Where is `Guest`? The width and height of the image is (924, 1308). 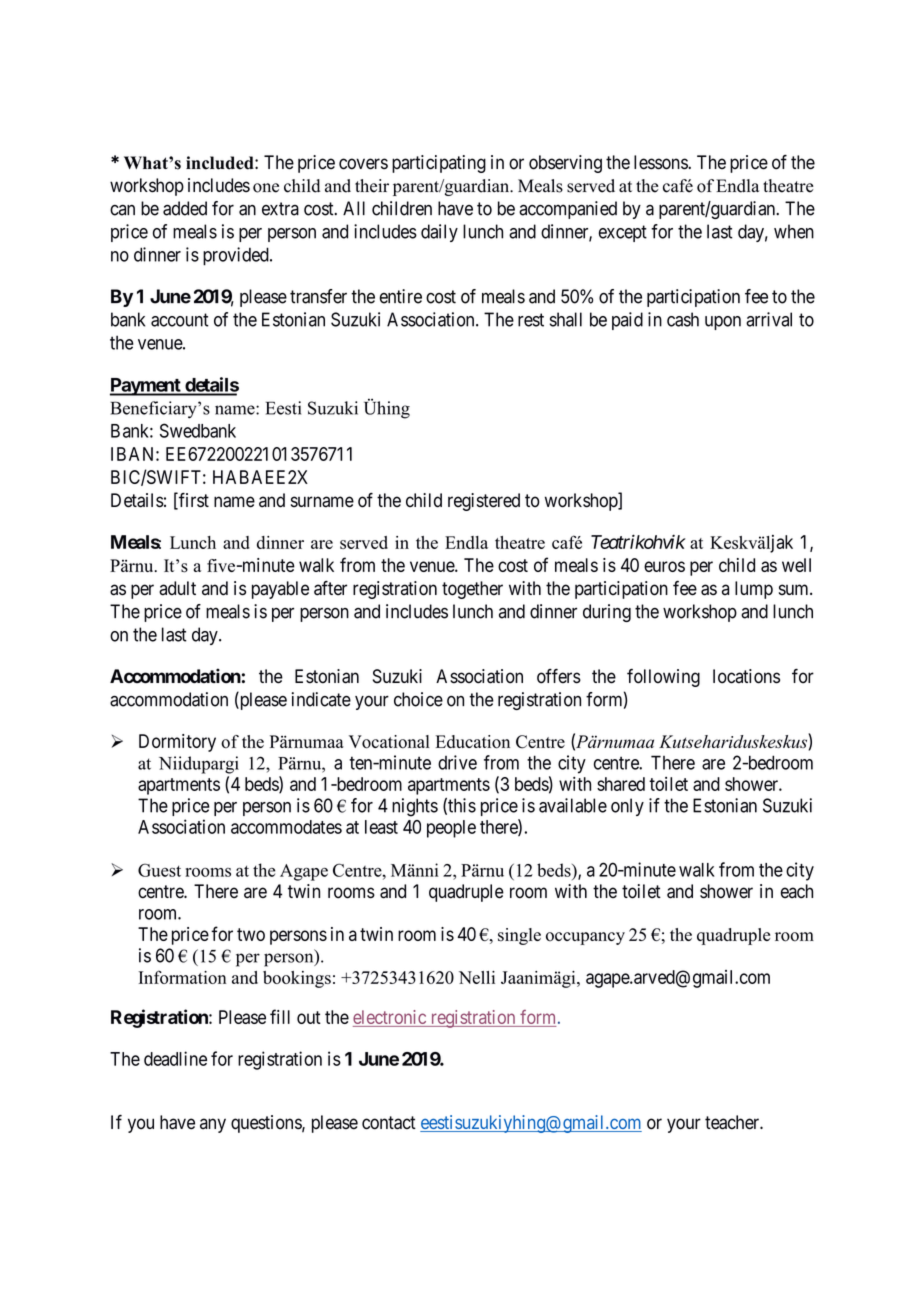 Guest is located at coordinates (159, 870).
